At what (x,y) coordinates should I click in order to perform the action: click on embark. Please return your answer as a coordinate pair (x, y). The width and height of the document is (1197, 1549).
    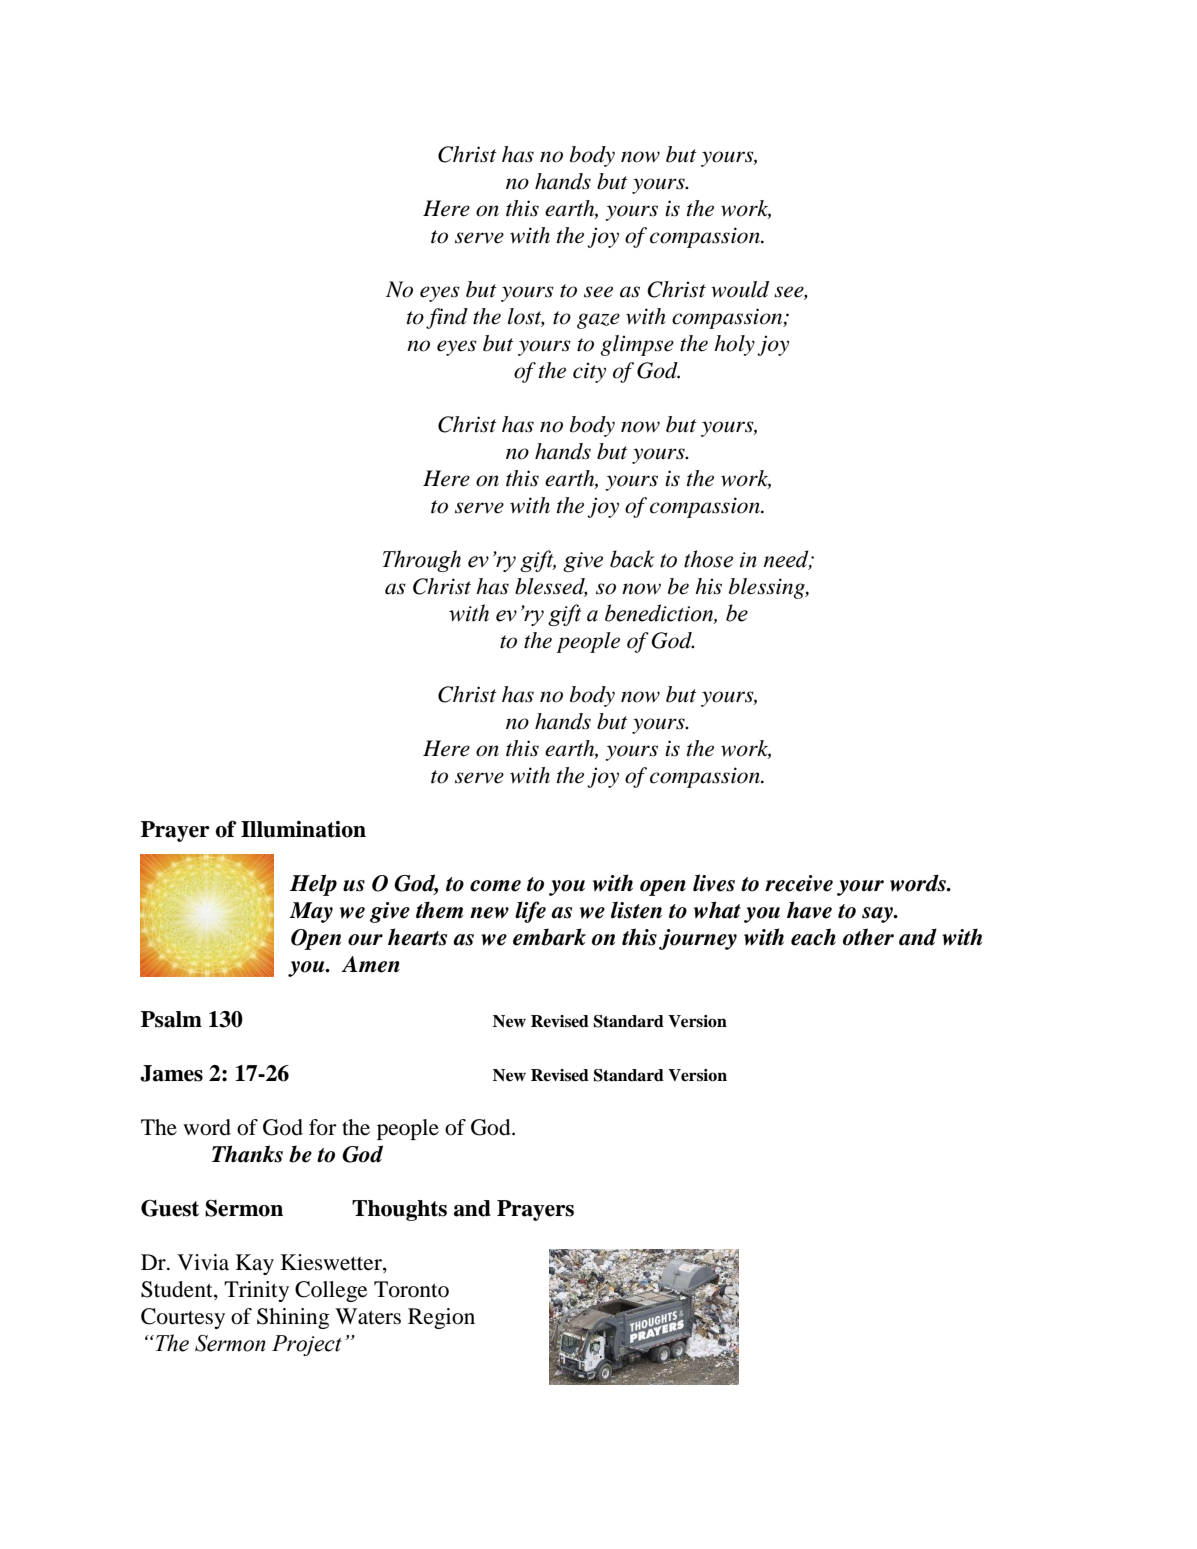
    Looking at the image, I should click on (549, 937).
